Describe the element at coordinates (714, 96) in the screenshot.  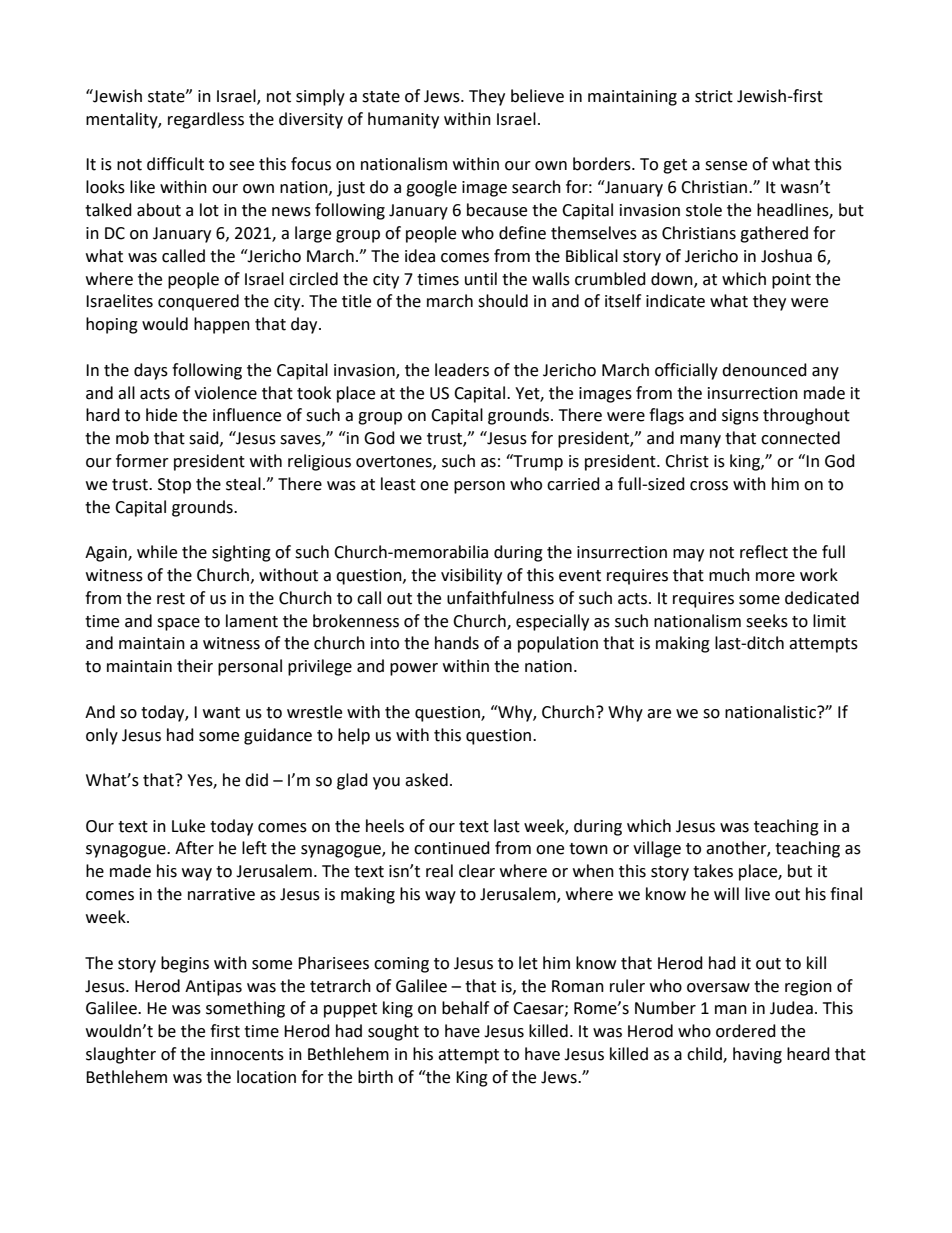
I see `strict` at that location.
